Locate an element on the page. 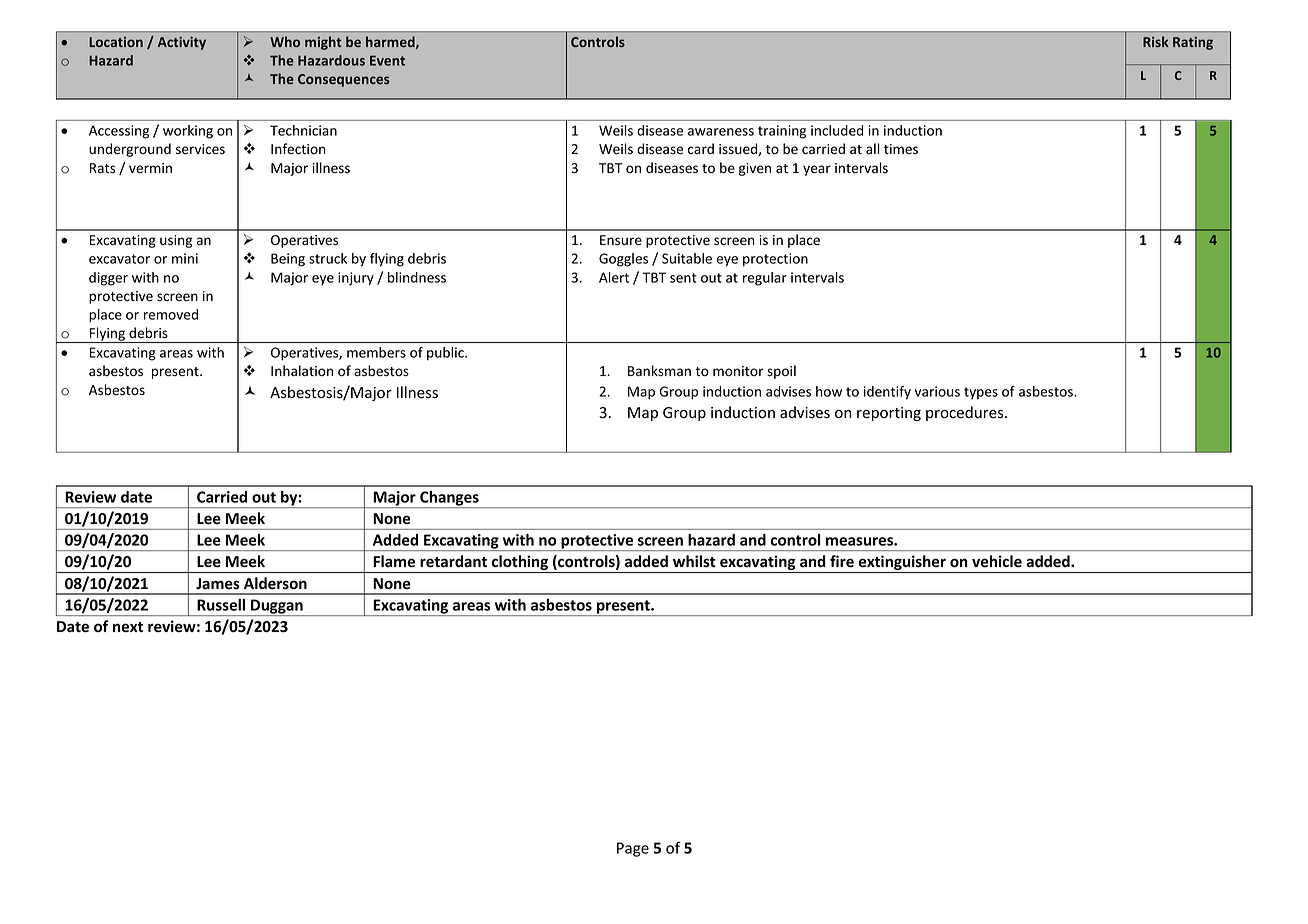  procedures is located at coordinates (966, 413).
